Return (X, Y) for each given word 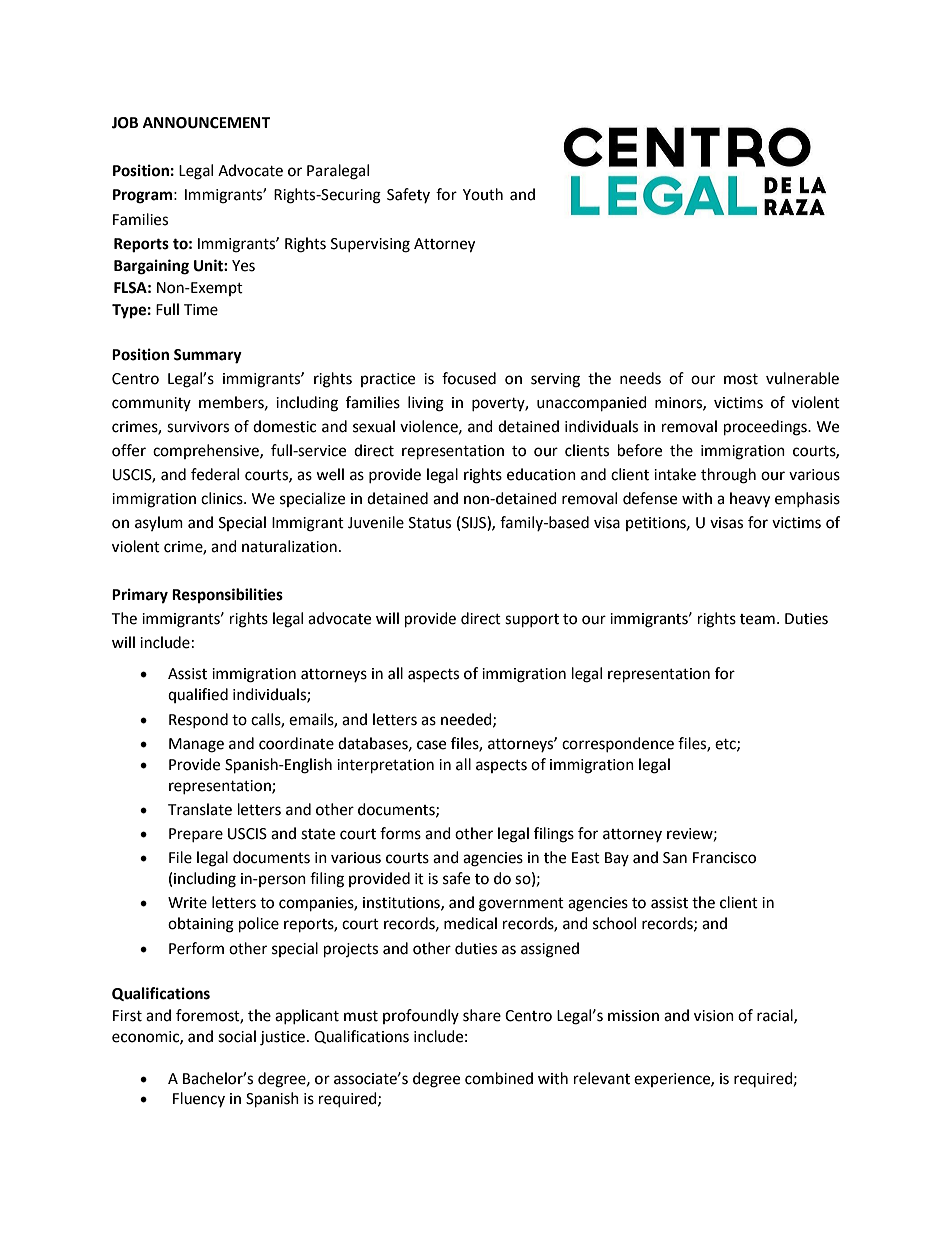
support (532, 621)
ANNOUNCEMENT (206, 123)
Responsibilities (227, 596)
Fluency (199, 1099)
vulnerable (802, 378)
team (757, 619)
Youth (483, 194)
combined (499, 1078)
